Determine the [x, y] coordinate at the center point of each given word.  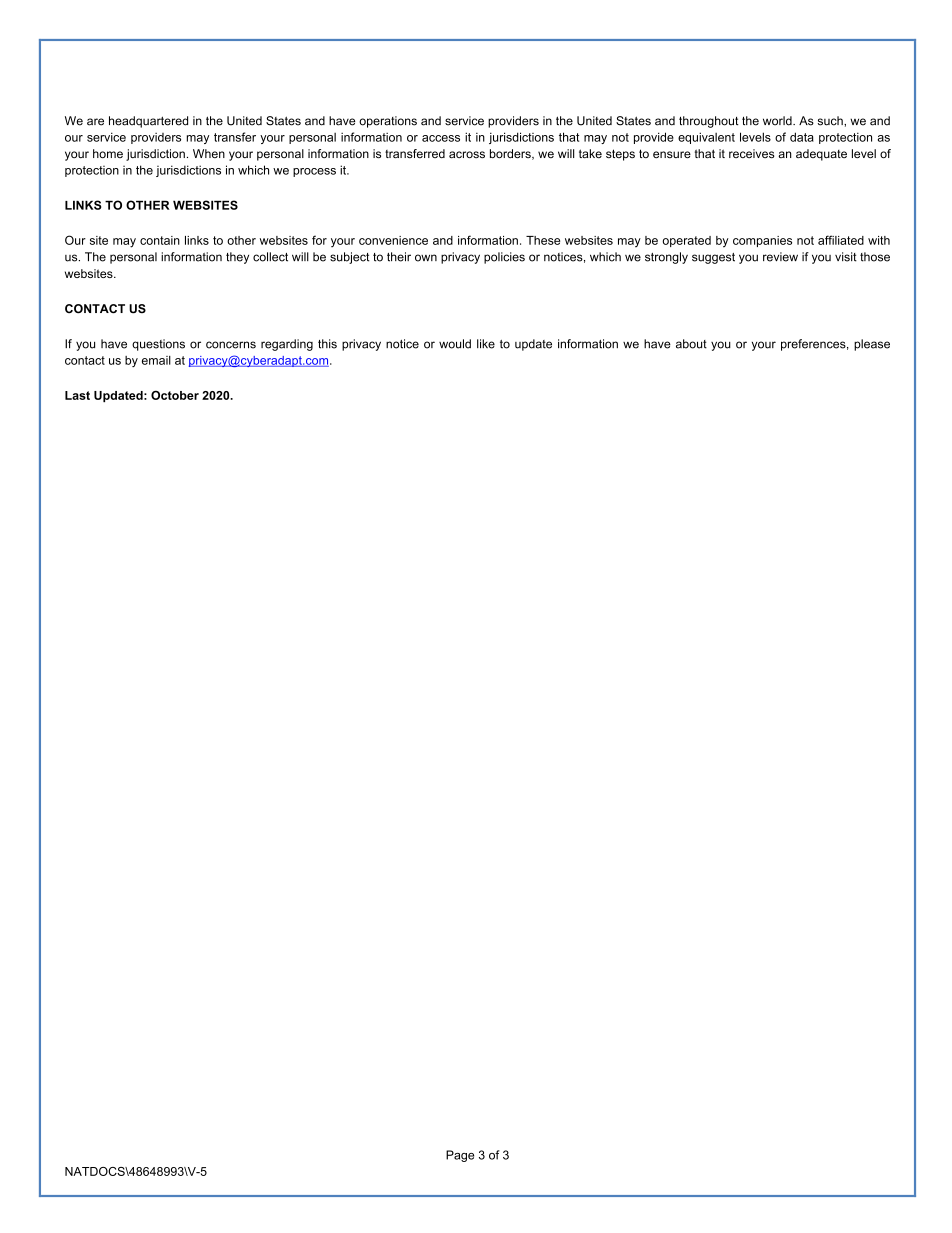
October [175, 395]
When [209, 153]
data [802, 137]
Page [460, 1156]
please [872, 345]
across [467, 155]
